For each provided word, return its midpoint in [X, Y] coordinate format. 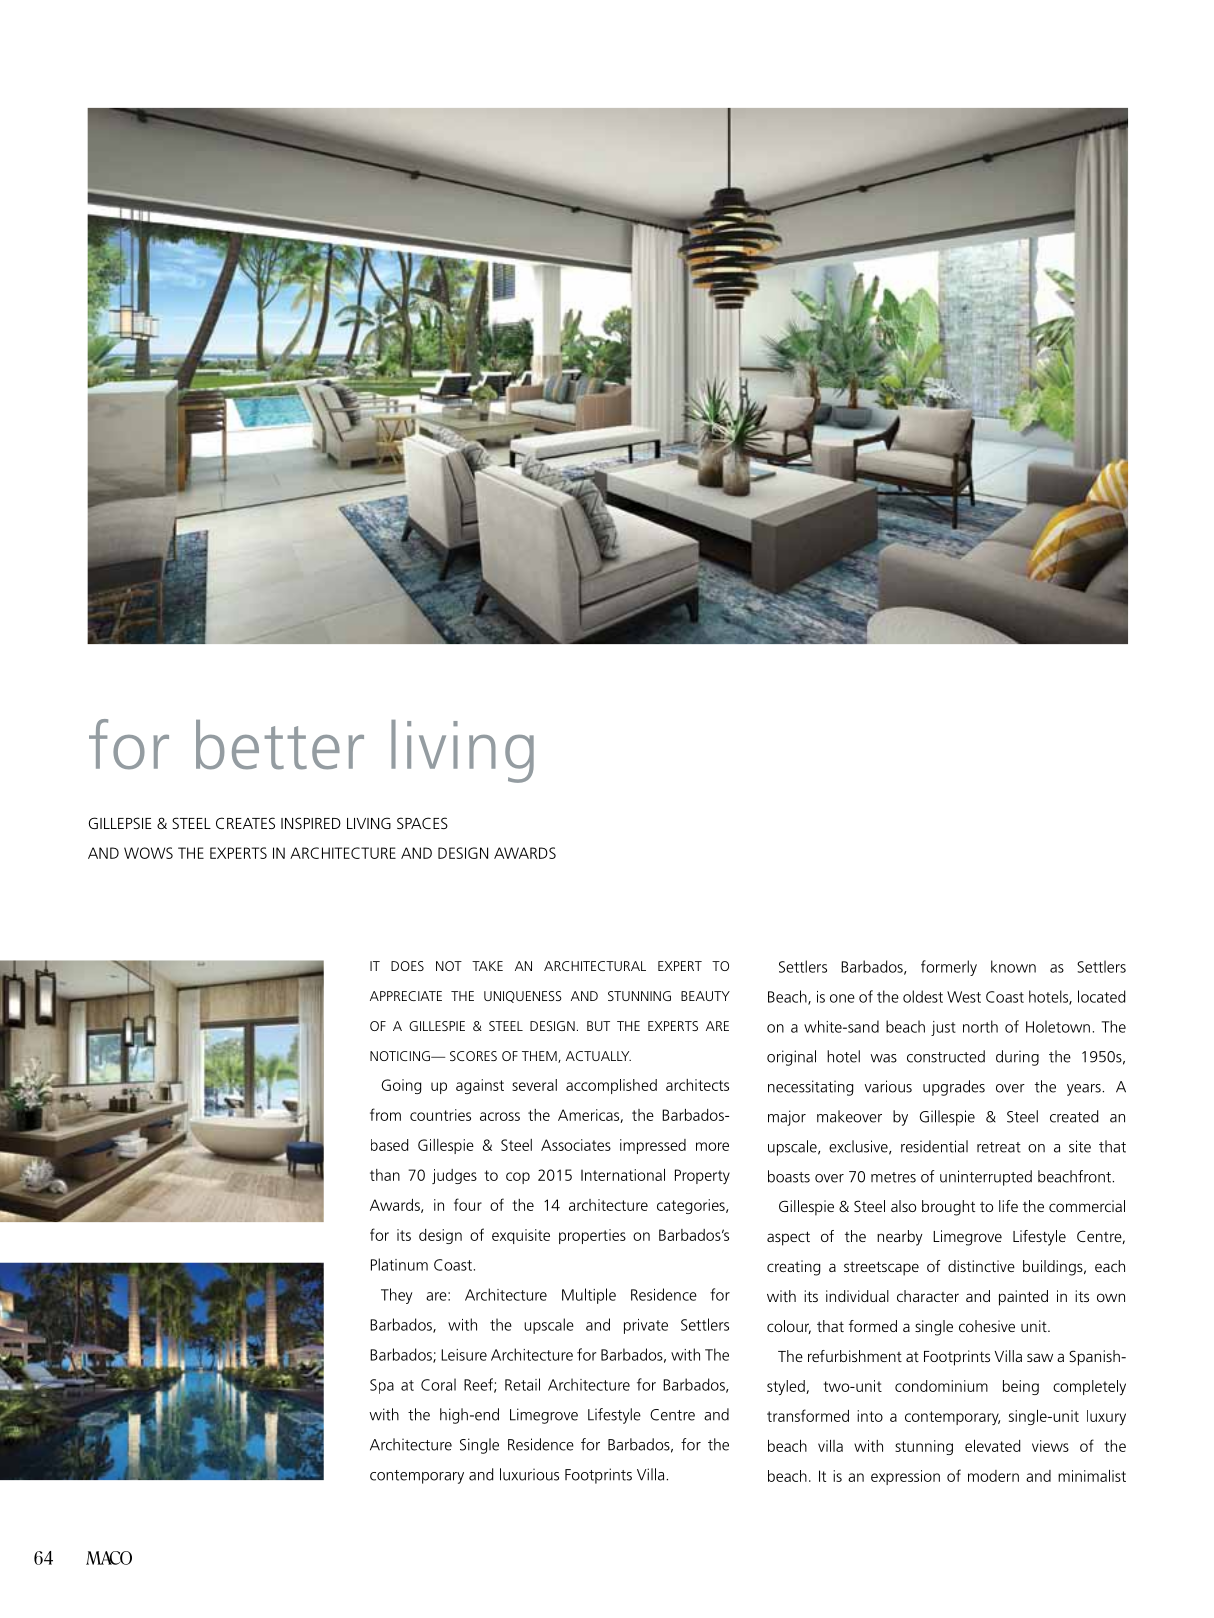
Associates [576, 1145]
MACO [109, 1558]
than [385, 1175]
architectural [595, 966]
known [1013, 966]
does [407, 966]
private [646, 1326]
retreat [999, 1147]
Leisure [464, 1355]
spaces [422, 823]
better [280, 745]
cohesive [987, 1326]
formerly [949, 968]
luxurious [529, 1474]
